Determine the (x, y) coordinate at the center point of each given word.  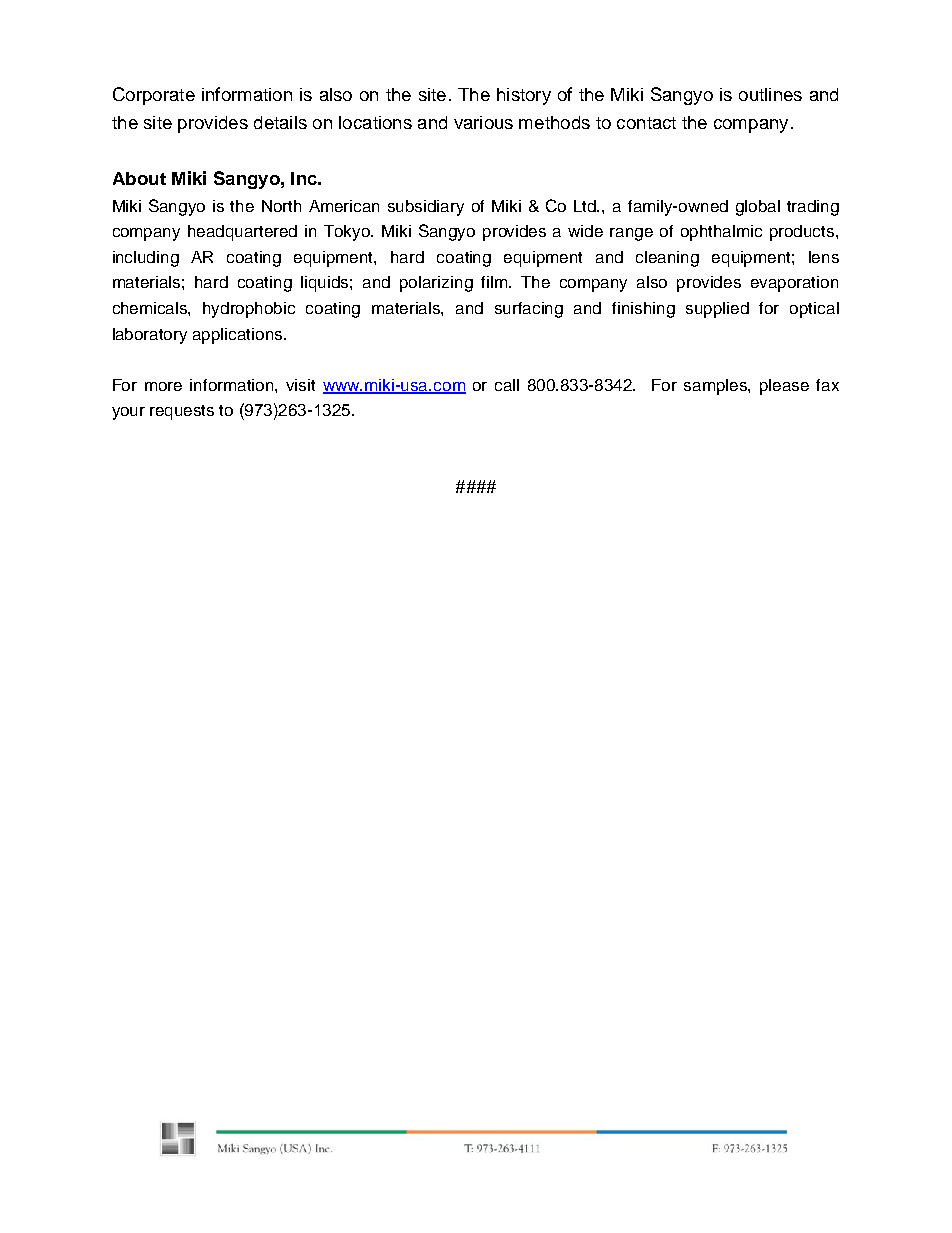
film (495, 282)
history (524, 96)
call (507, 385)
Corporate (154, 96)
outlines (770, 94)
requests (182, 412)
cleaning (667, 259)
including (146, 259)
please (784, 387)
